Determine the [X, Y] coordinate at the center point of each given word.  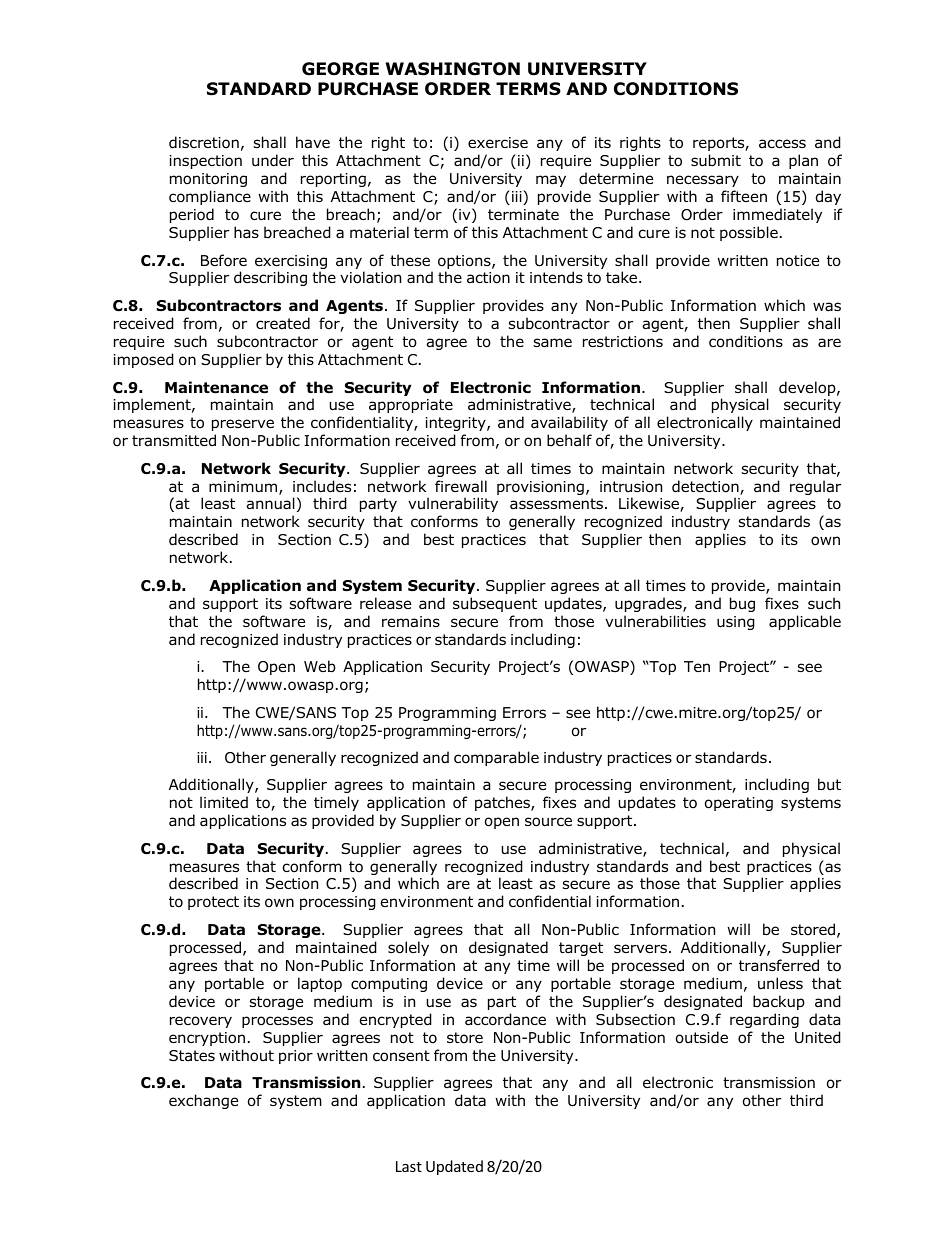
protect [213, 903]
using [736, 623]
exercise [498, 142]
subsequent [495, 604]
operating [739, 804]
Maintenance [216, 387]
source [548, 822]
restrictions [623, 342]
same [553, 342]
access [782, 144]
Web [320, 666]
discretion [204, 142]
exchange [203, 1101]
